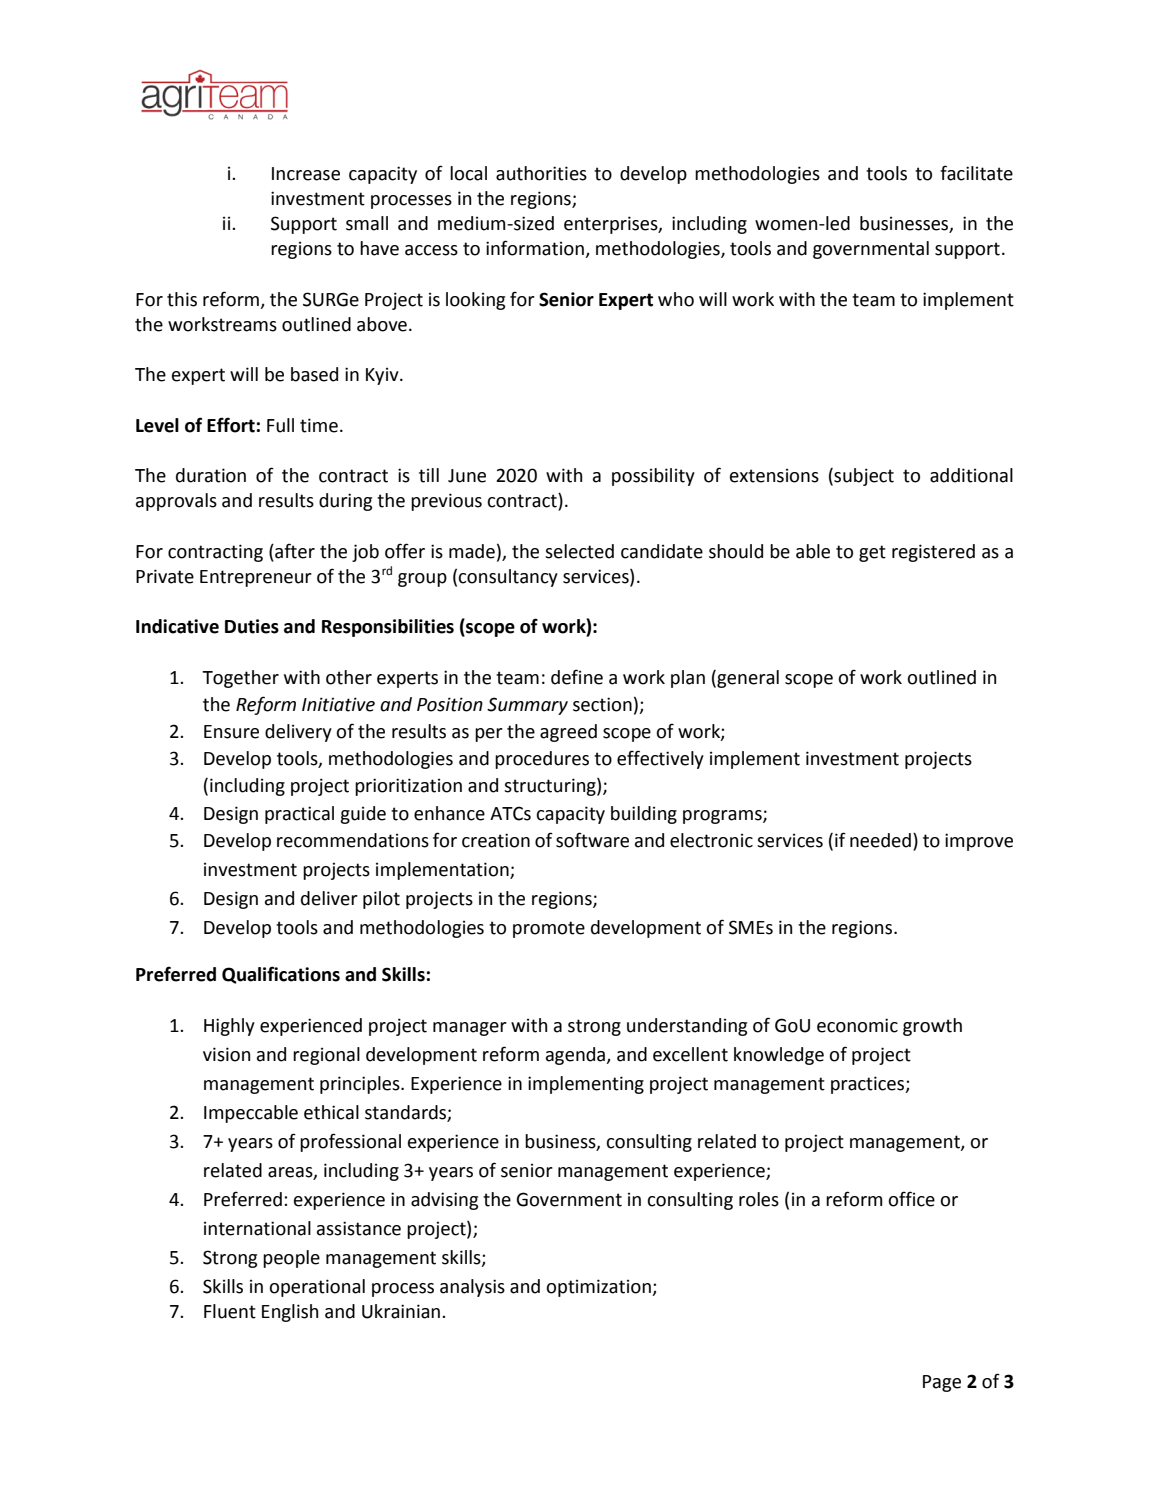 The height and width of the image is (1486, 1149). What do you see at coordinates (256, 578) in the image?
I see `Entrepreneur` at bounding box center [256, 578].
